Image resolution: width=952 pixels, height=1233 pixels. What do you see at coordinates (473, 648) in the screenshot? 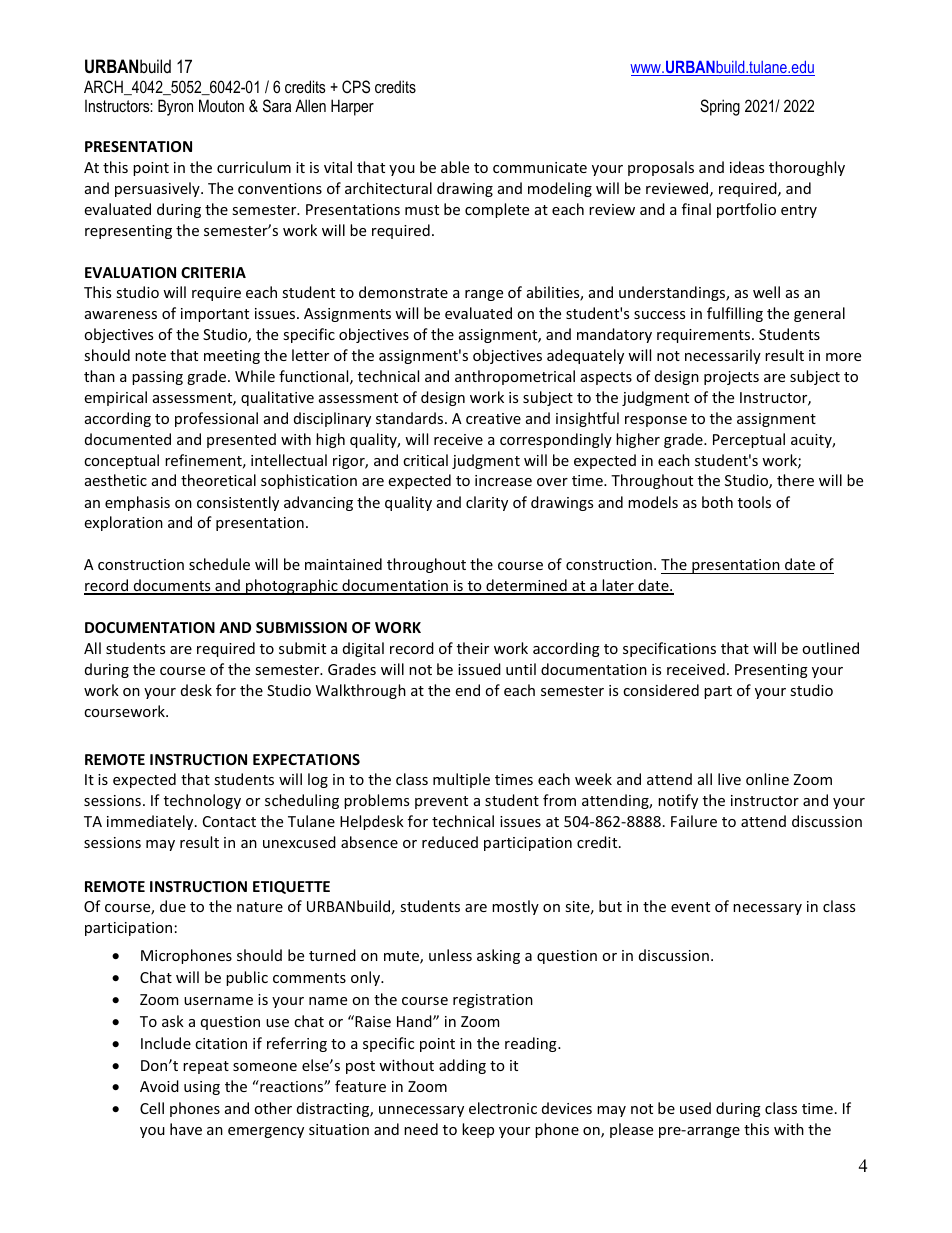
I see `their` at bounding box center [473, 648].
